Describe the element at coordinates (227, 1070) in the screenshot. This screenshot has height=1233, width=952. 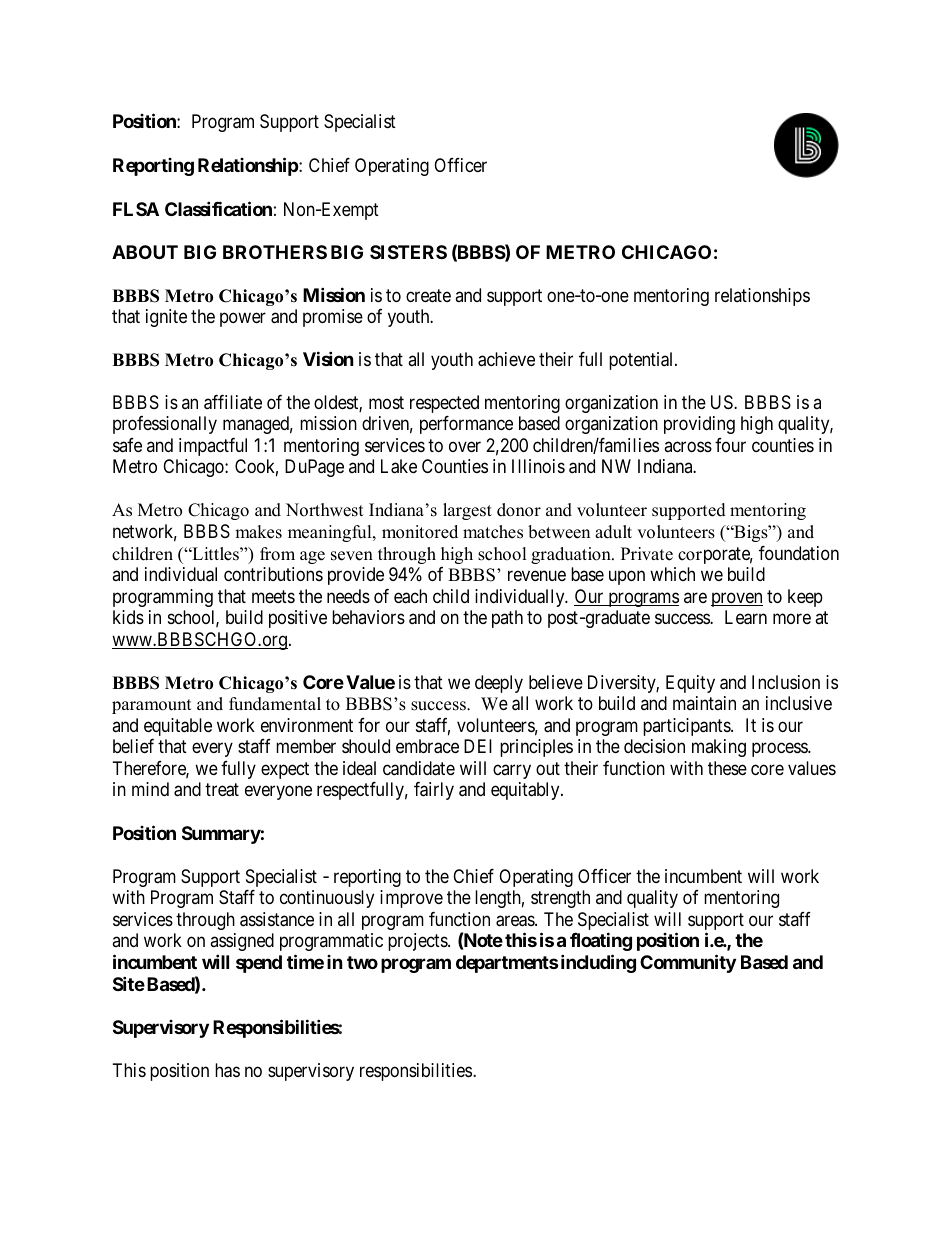
I see `has` at that location.
